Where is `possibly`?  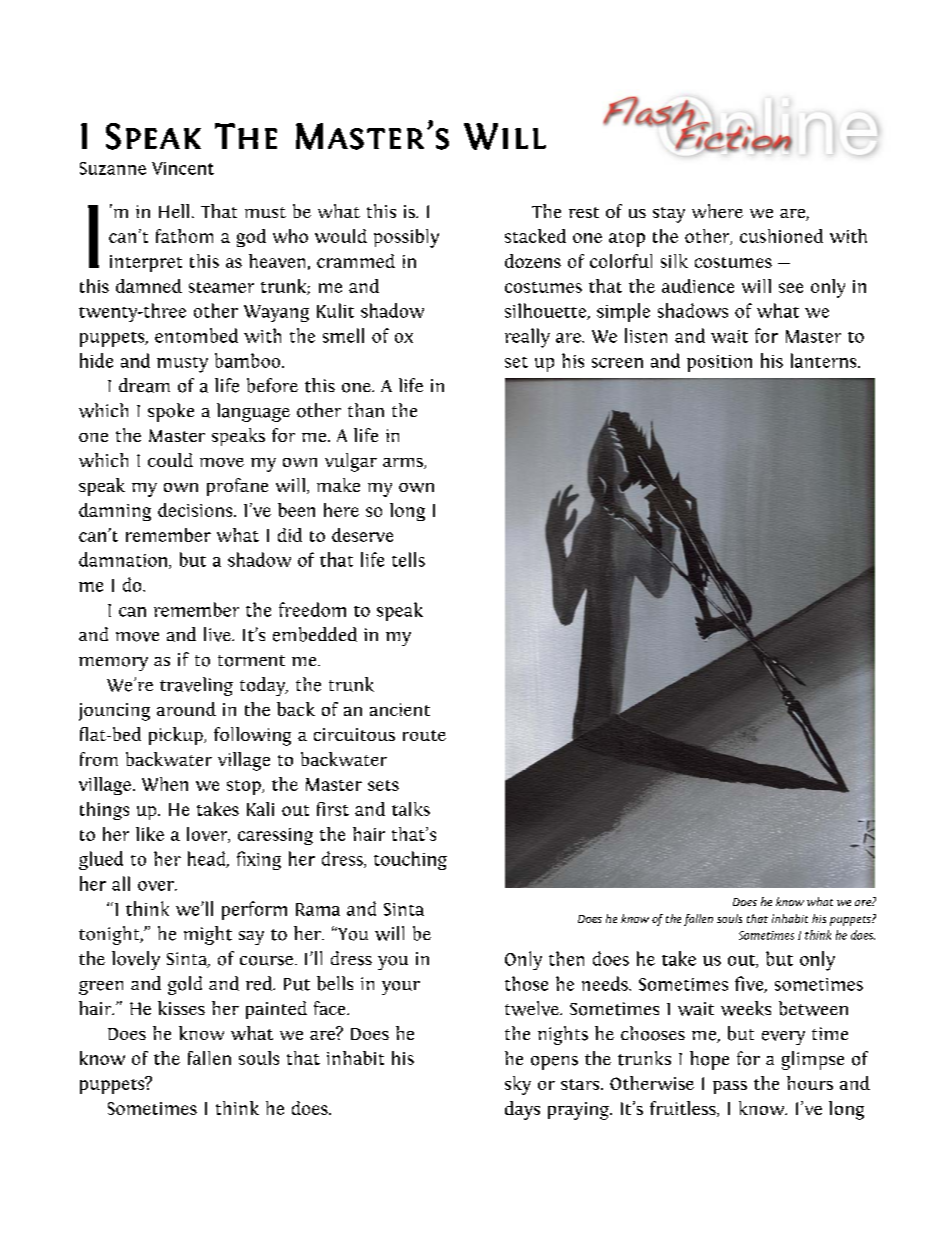
possibly is located at coordinates (406, 238).
